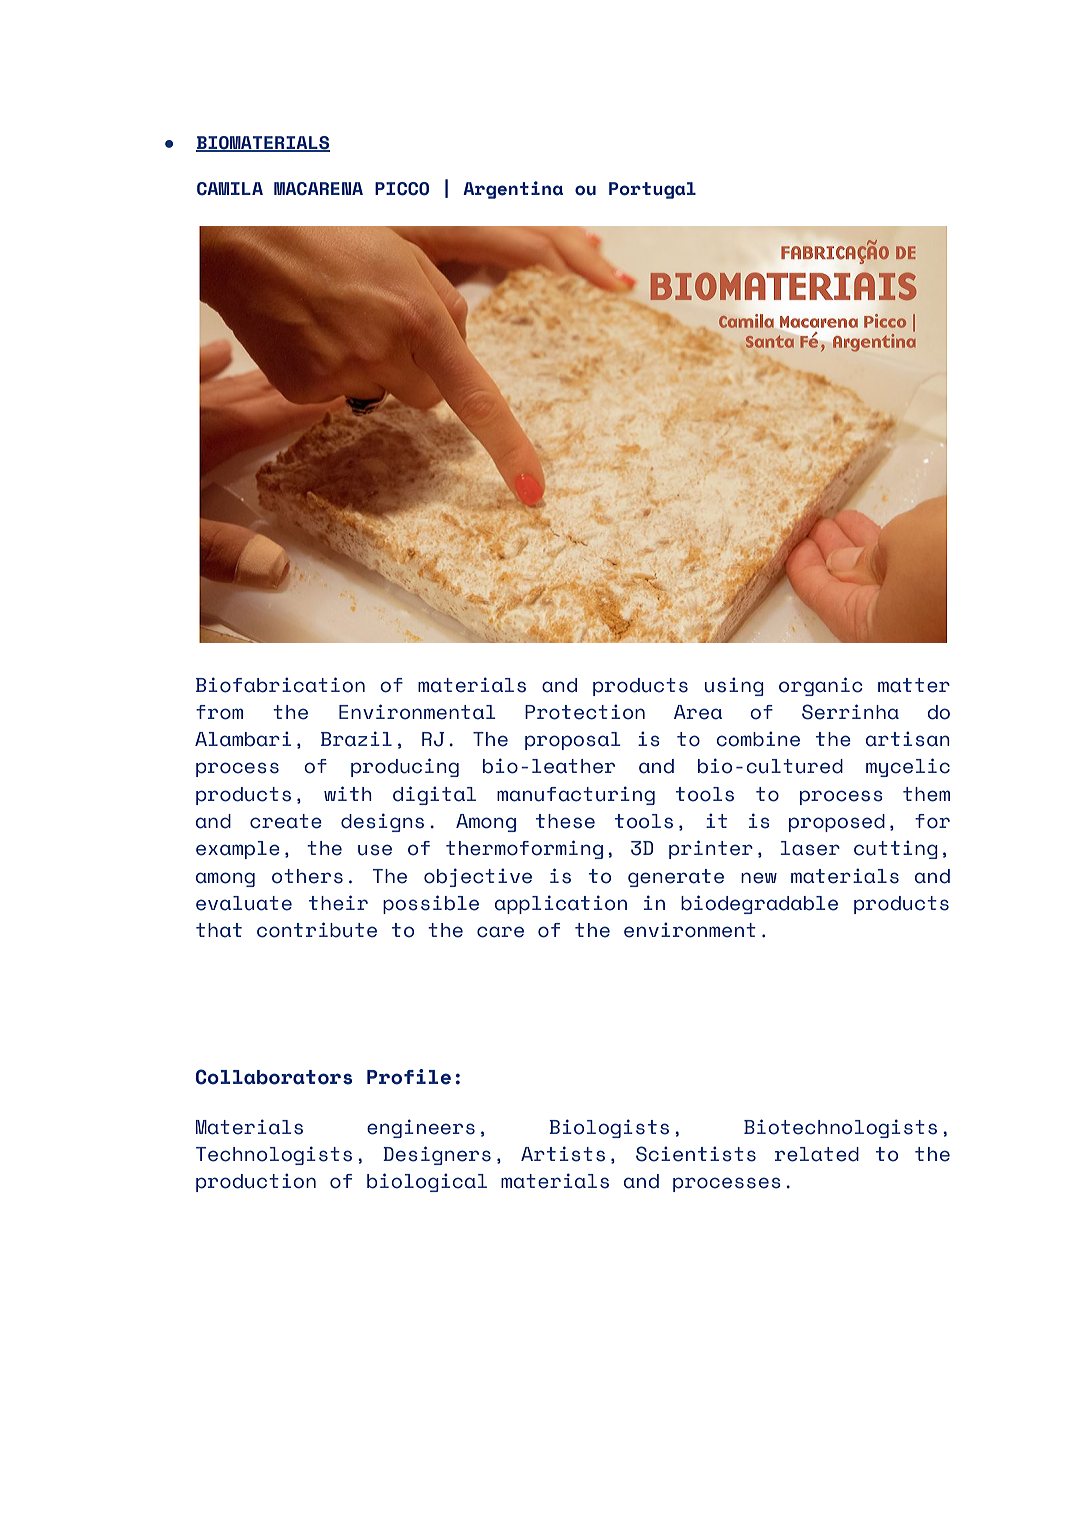  I want to click on Protection, so click(585, 712).
